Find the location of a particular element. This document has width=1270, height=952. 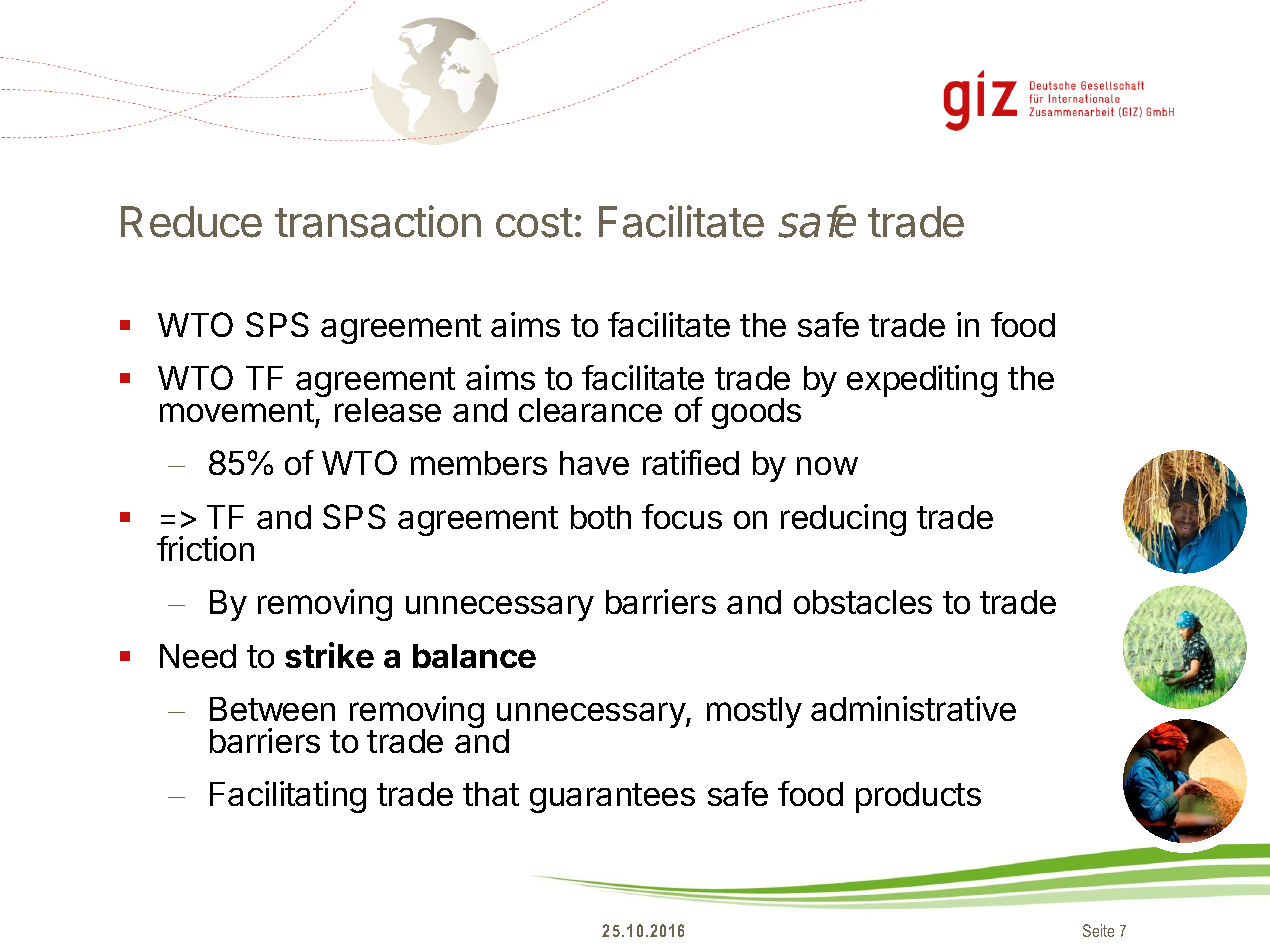

Seite is located at coordinates (1098, 930).
